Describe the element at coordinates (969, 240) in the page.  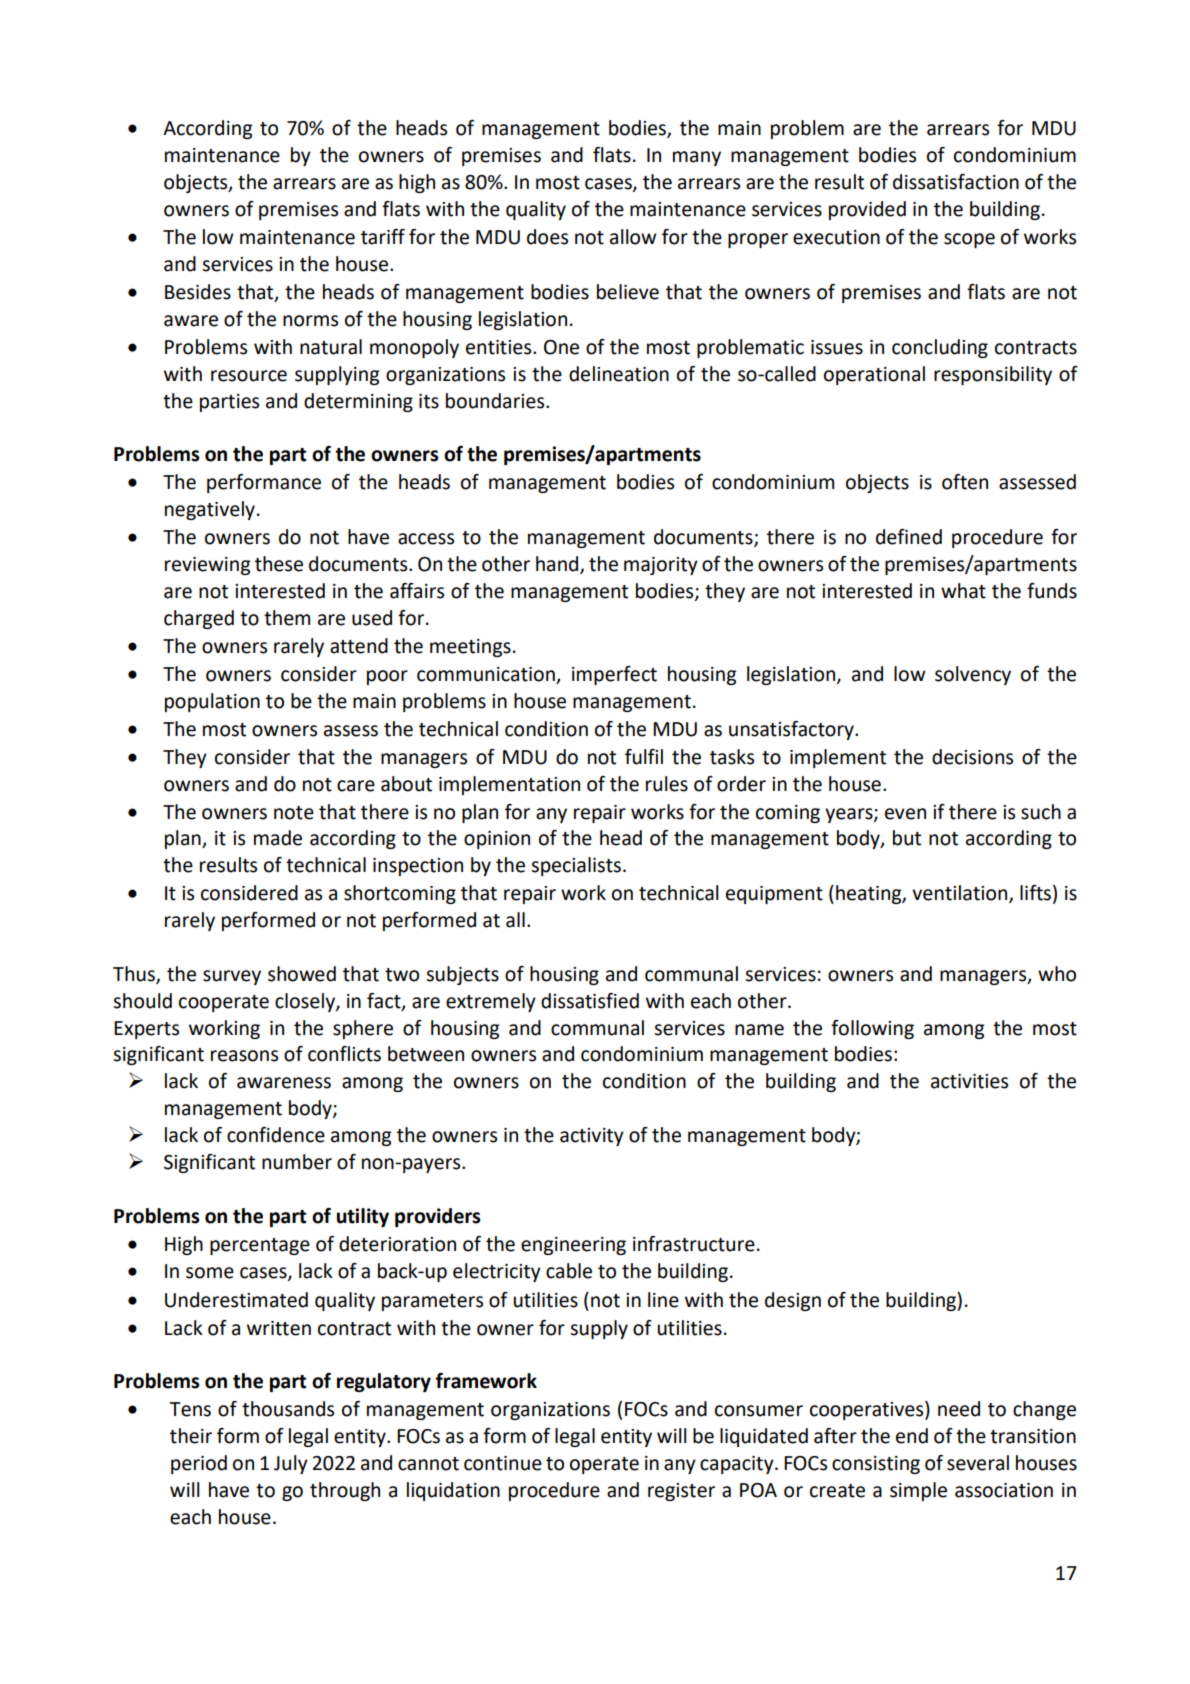
I see `scope` at that location.
